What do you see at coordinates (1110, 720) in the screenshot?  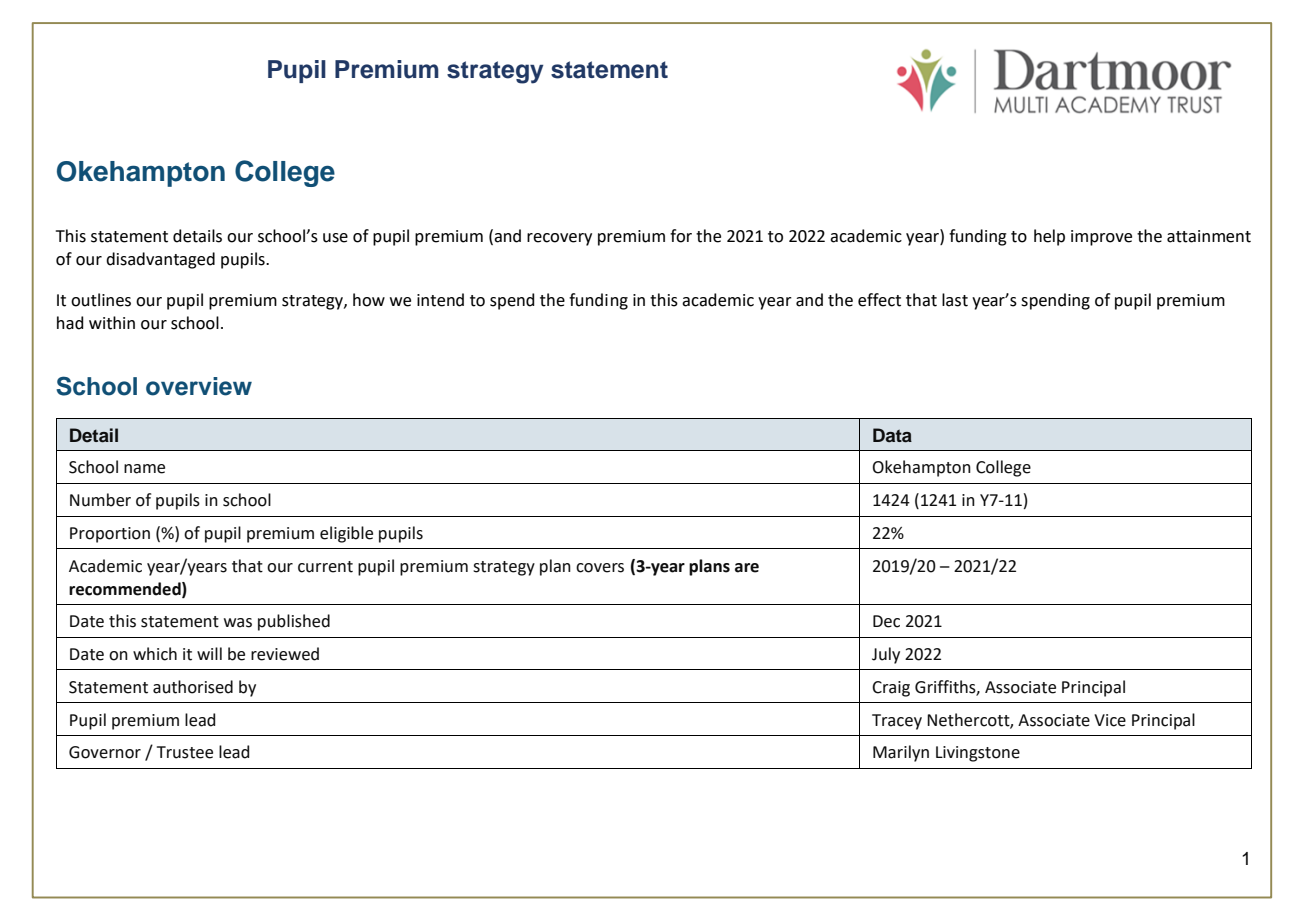 I see `Vice` at bounding box center [1110, 720].
